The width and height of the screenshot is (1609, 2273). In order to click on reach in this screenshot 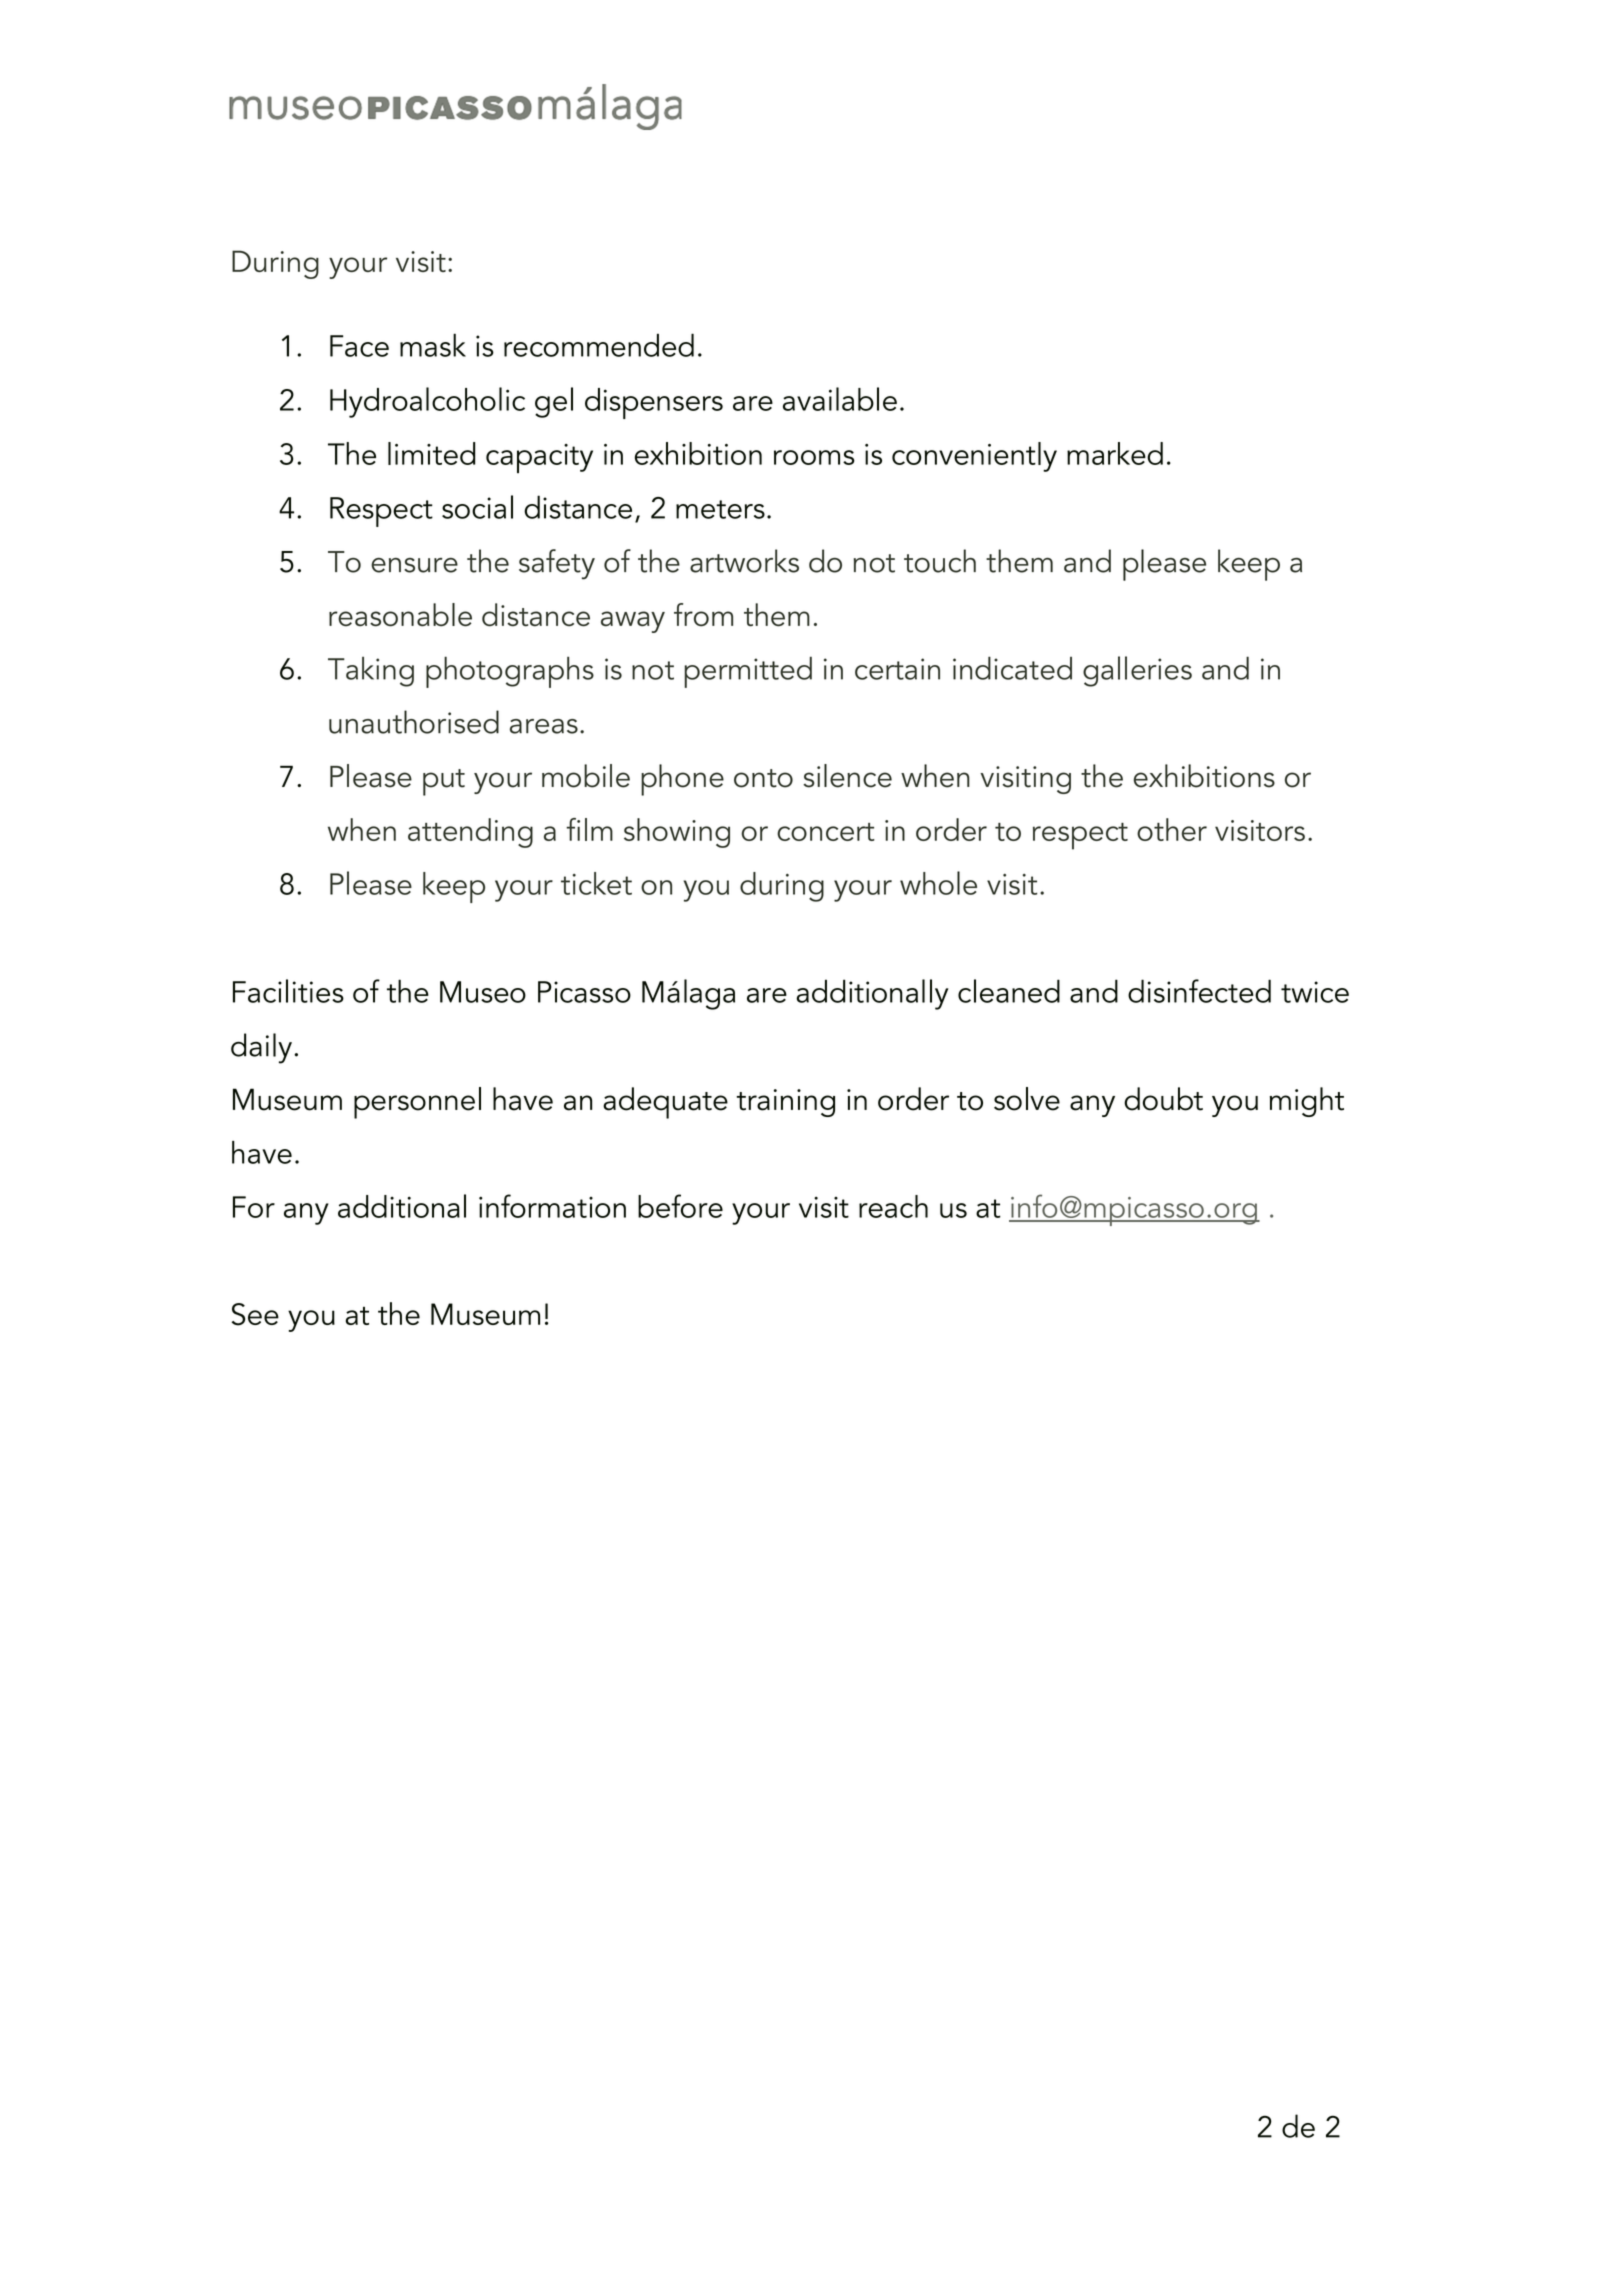, I will do `click(893, 1206)`.
